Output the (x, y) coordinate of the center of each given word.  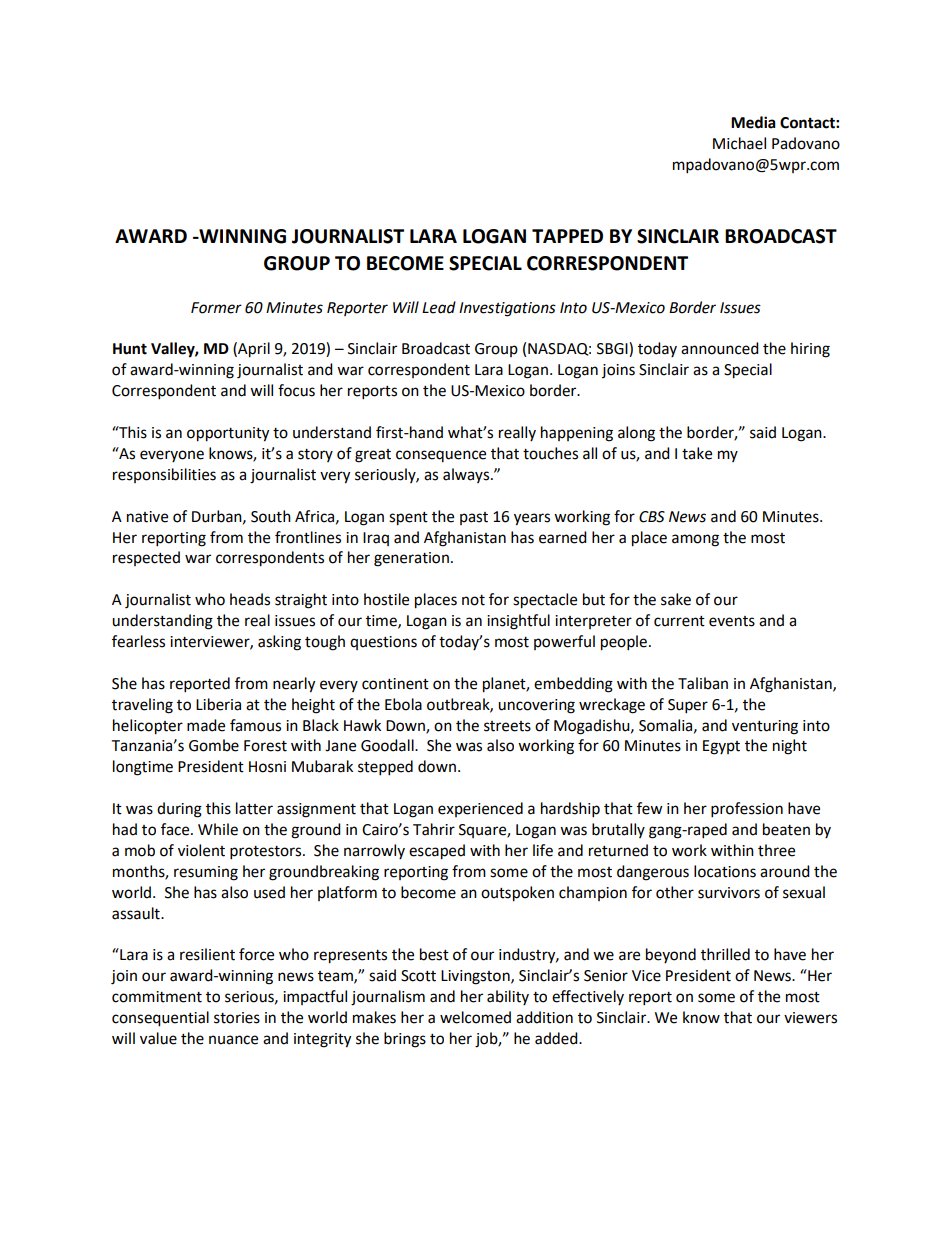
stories (237, 1018)
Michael (739, 143)
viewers (810, 1018)
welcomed (475, 1017)
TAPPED (567, 236)
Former (216, 308)
